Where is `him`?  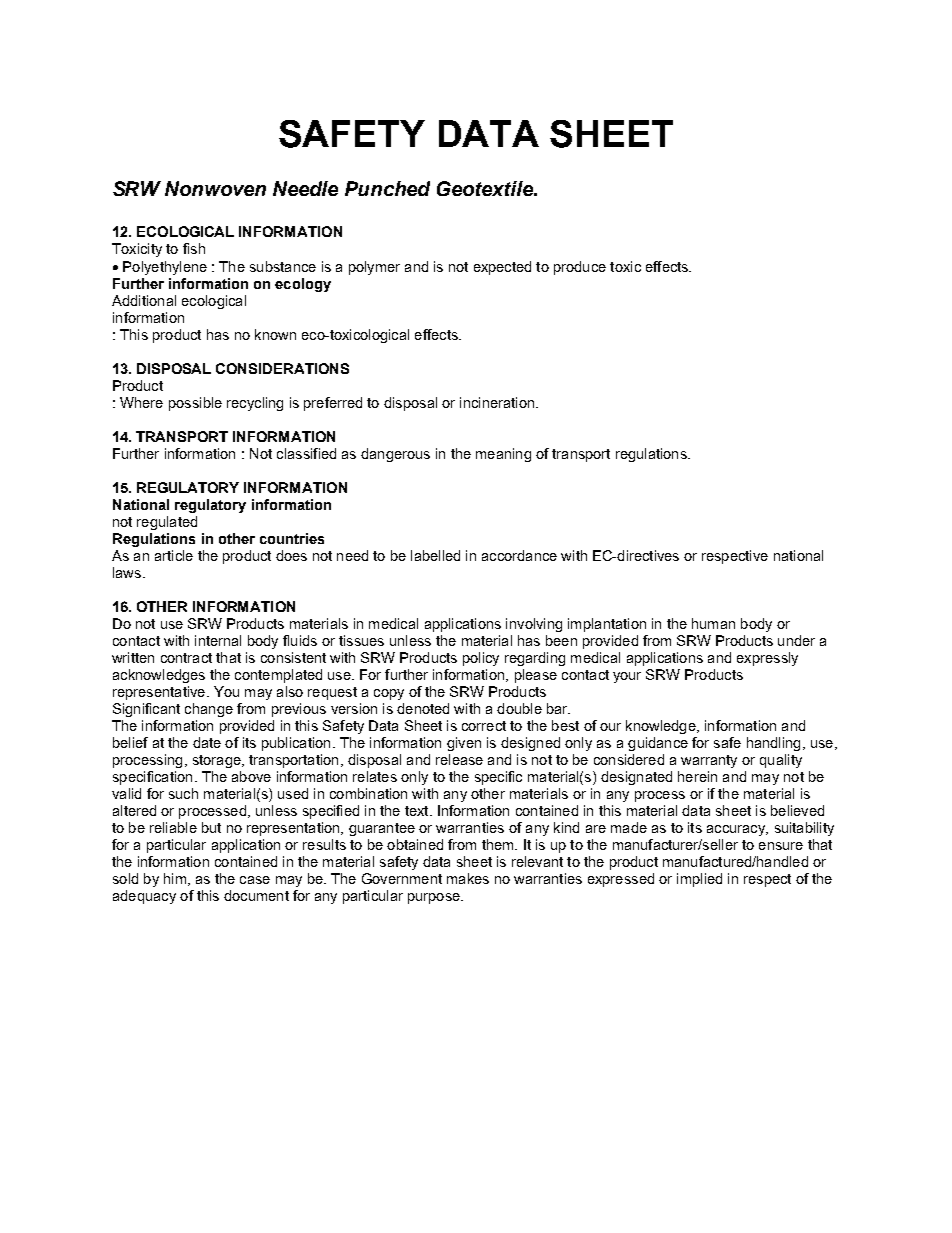
him is located at coordinates (175, 878).
